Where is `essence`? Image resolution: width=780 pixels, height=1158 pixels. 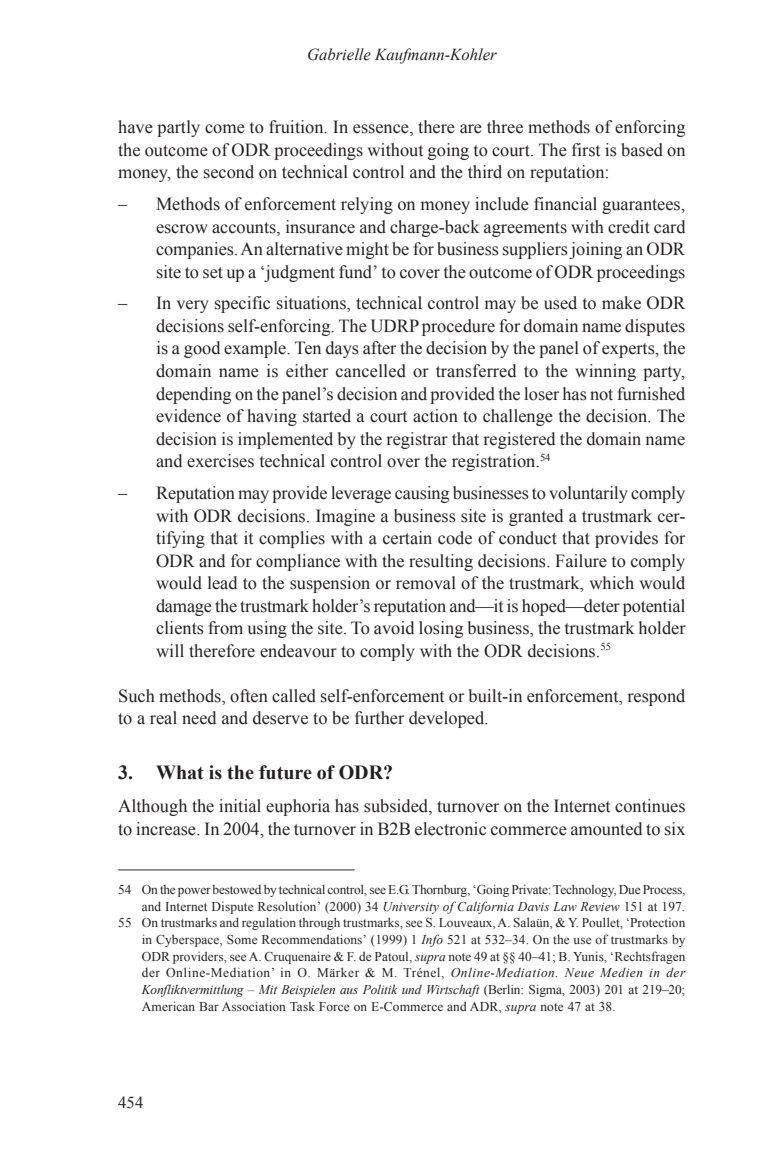 essence is located at coordinates (382, 130).
